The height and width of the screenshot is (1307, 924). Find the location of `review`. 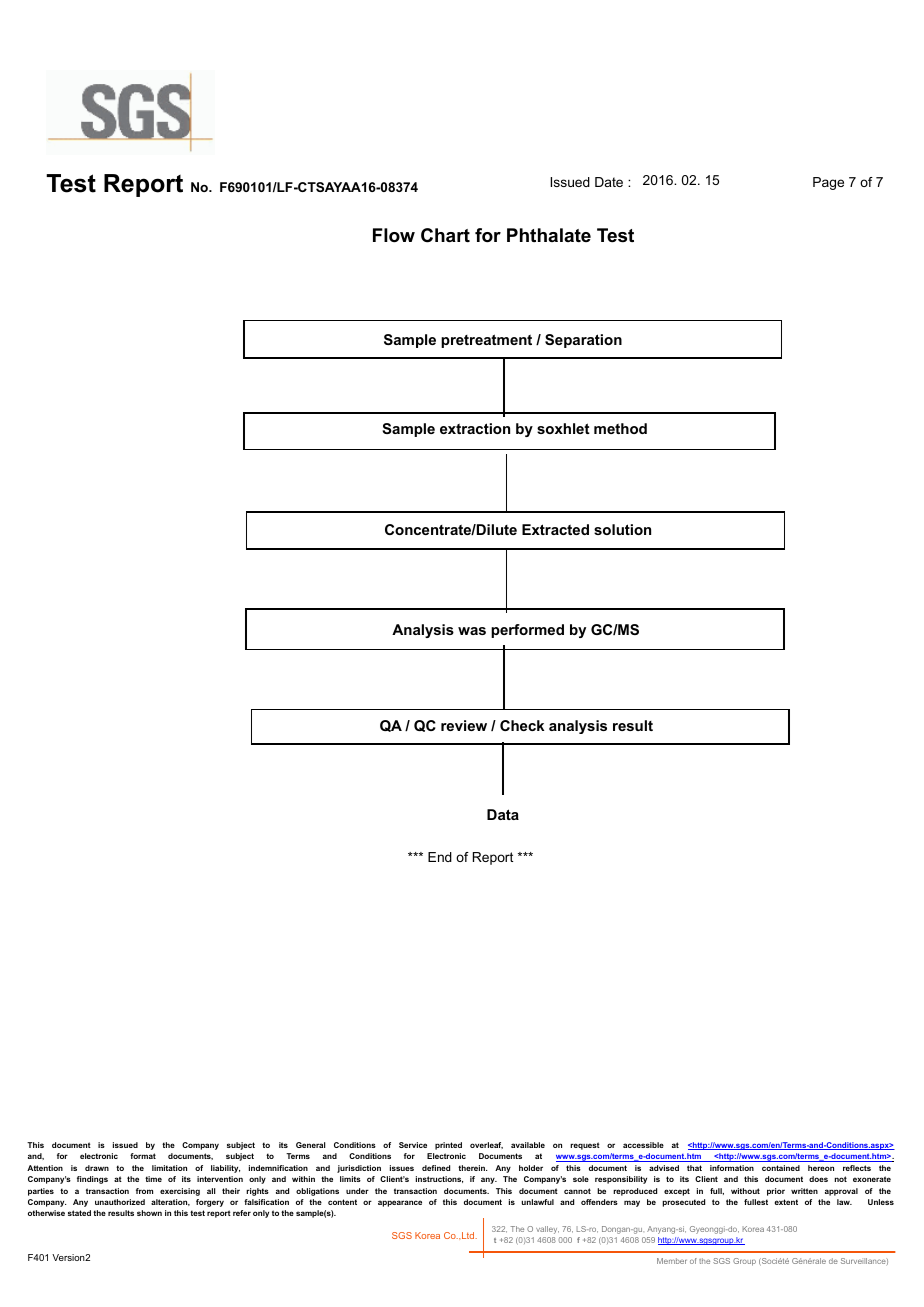

review is located at coordinates (464, 725).
